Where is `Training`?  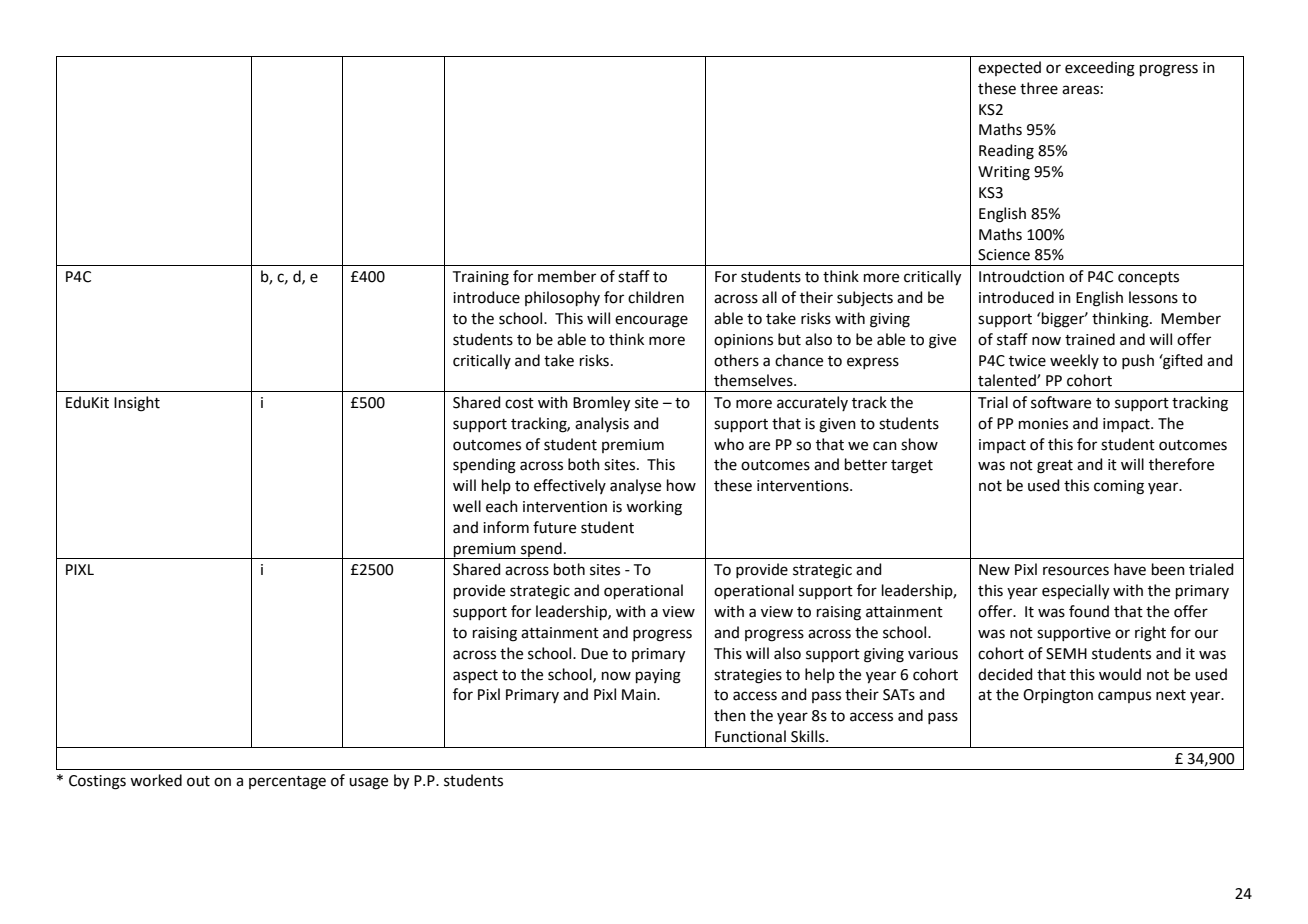
Training is located at coordinates (481, 278).
